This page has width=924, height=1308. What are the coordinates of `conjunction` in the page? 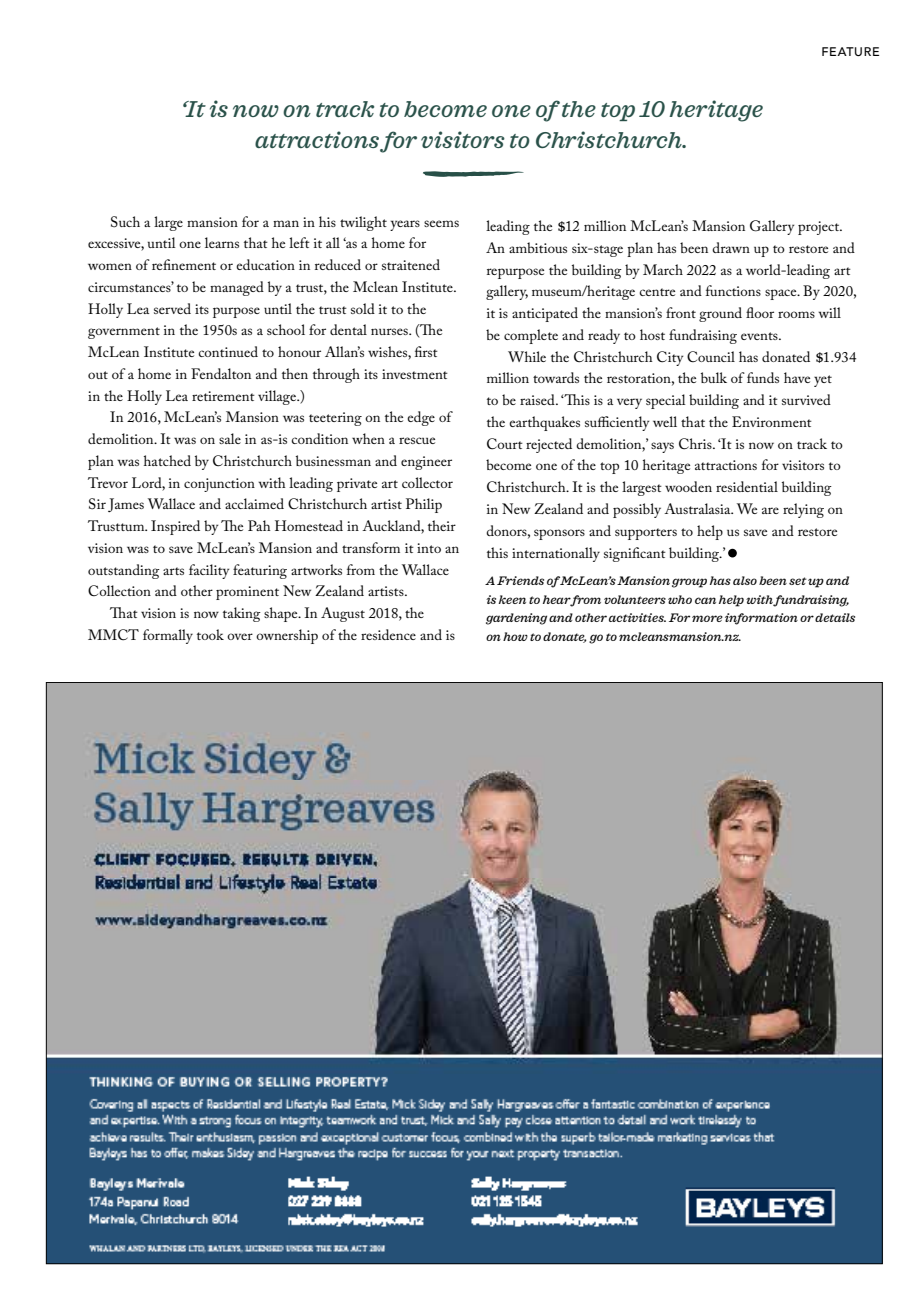 It's located at (219, 485).
